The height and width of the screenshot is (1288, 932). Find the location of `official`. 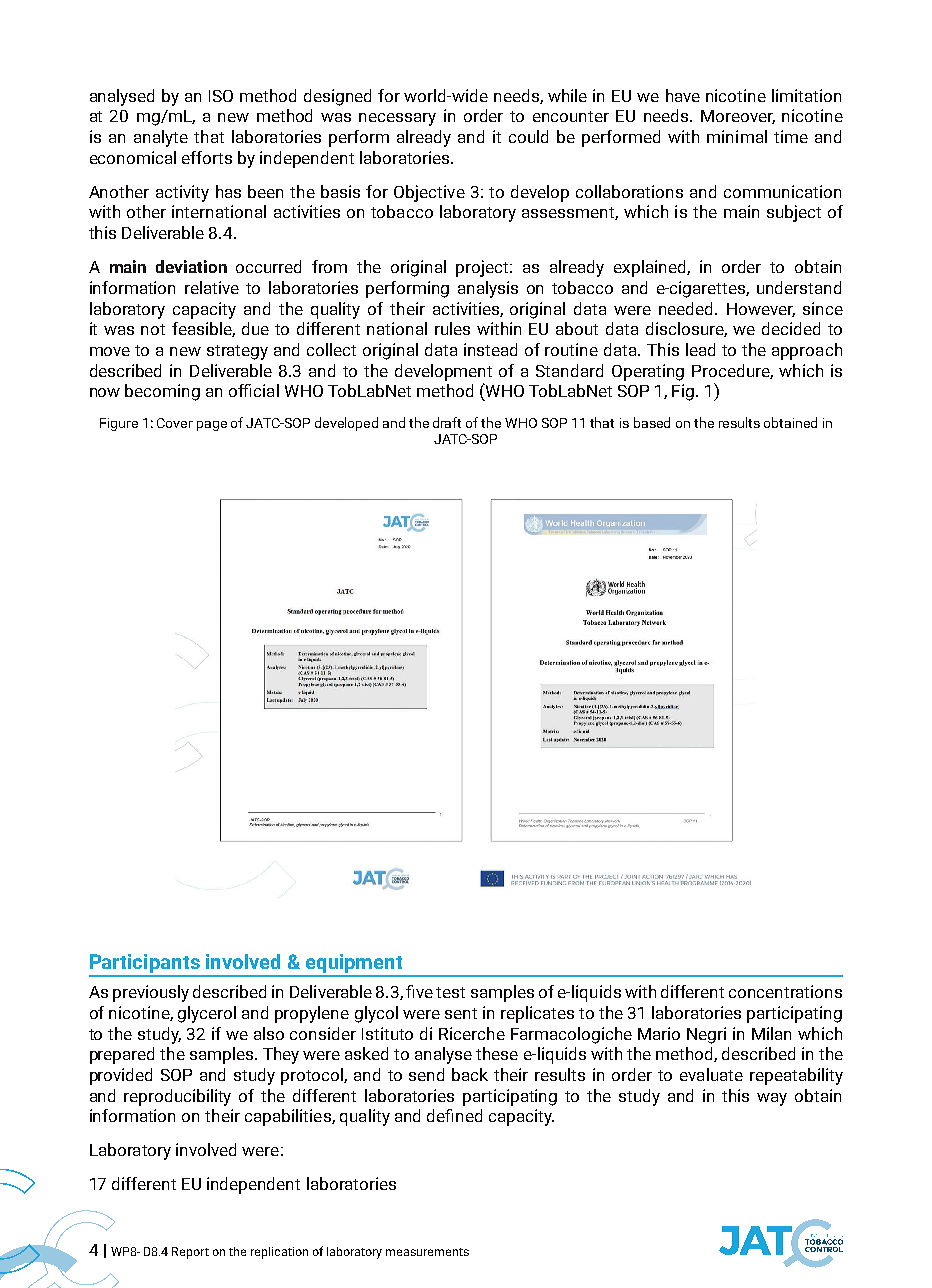

official is located at coordinates (254, 390).
